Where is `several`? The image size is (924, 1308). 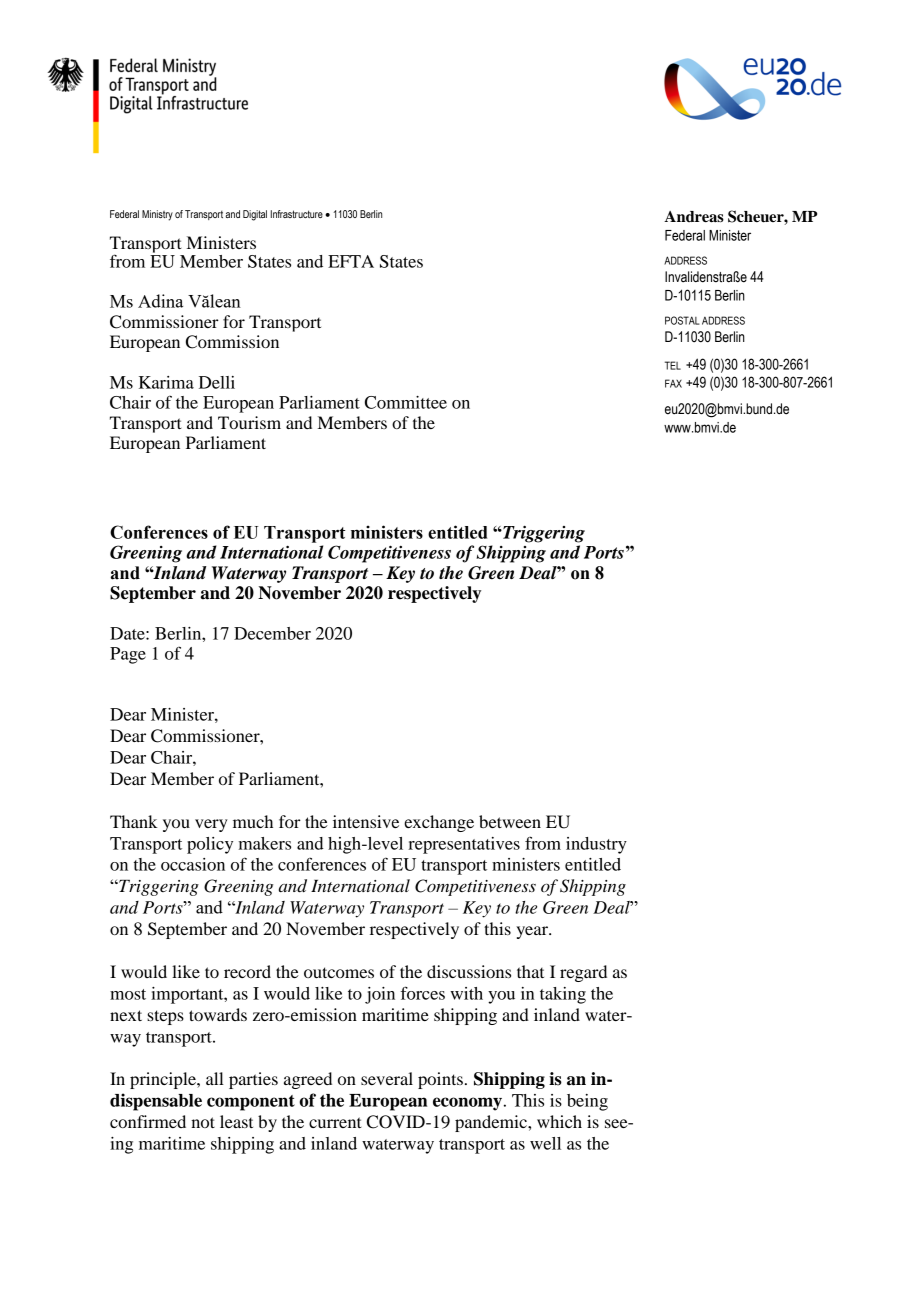
several is located at coordinates (387, 1078).
